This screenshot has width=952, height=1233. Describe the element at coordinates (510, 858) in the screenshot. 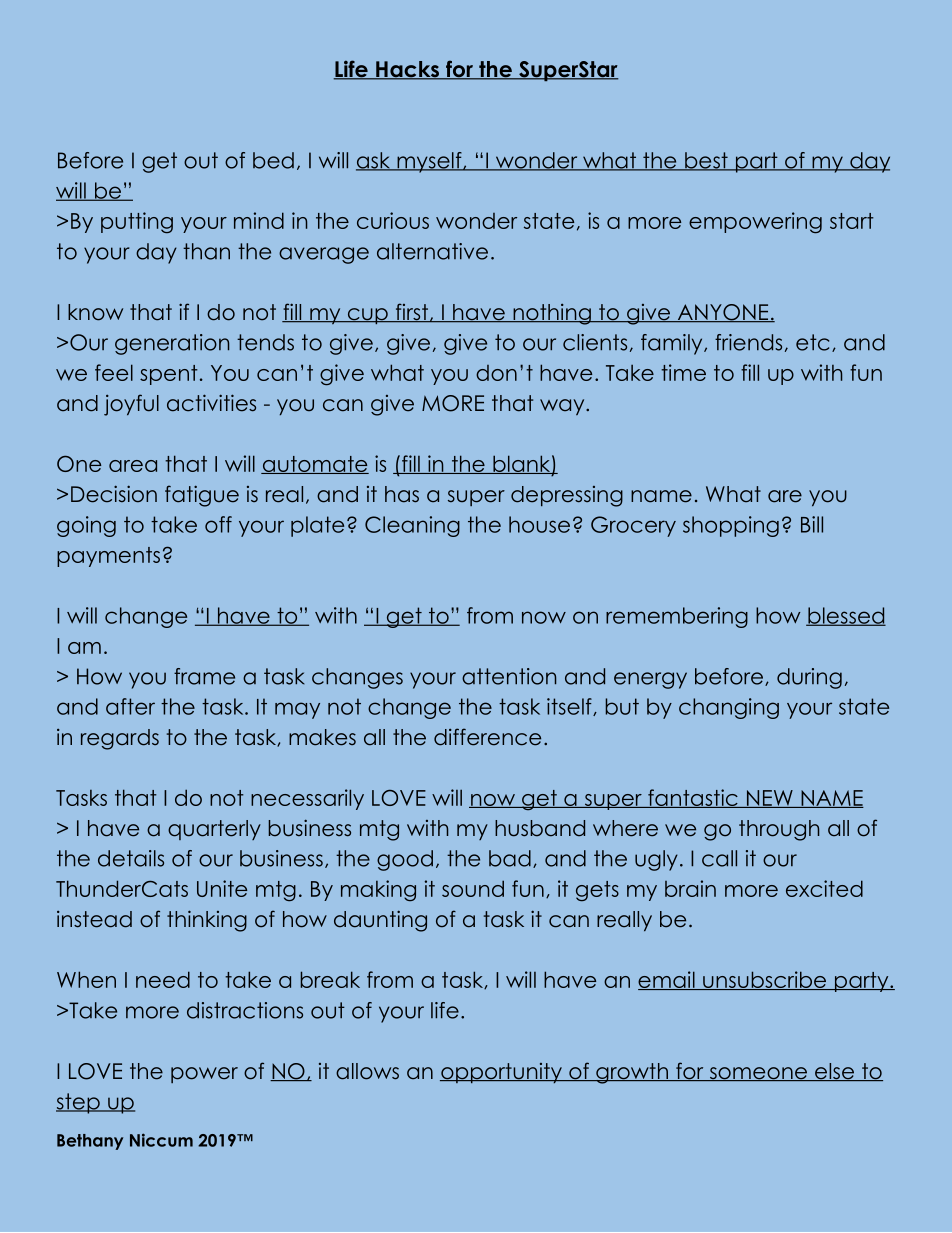

I see `bad` at that location.
